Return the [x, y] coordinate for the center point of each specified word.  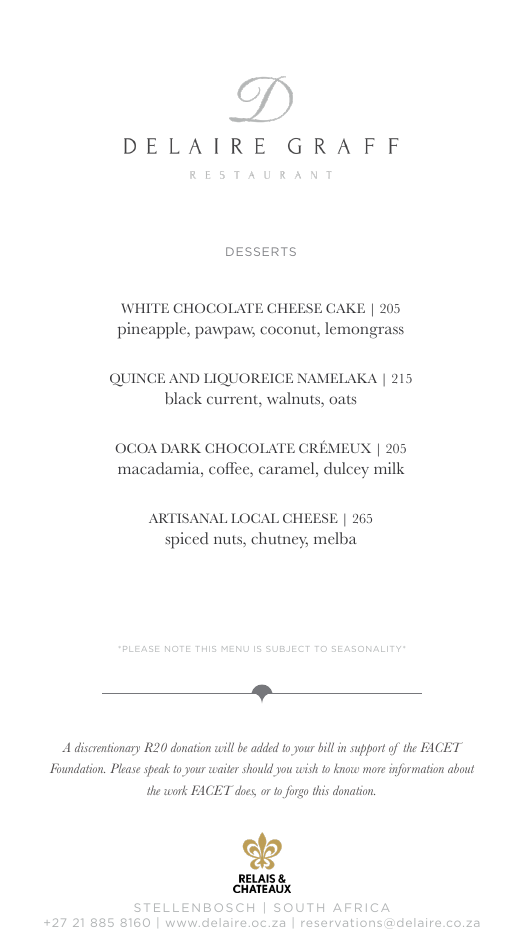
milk [389, 468]
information [416, 769]
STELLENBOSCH [194, 907]
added [265, 747]
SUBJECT [287, 649]
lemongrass [364, 330]
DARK [181, 448]
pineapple [153, 330]
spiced [186, 540]
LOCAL [255, 518]
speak [157, 770]
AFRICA [361, 907]
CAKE [345, 308]
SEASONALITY [366, 649]
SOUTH [299, 907]
